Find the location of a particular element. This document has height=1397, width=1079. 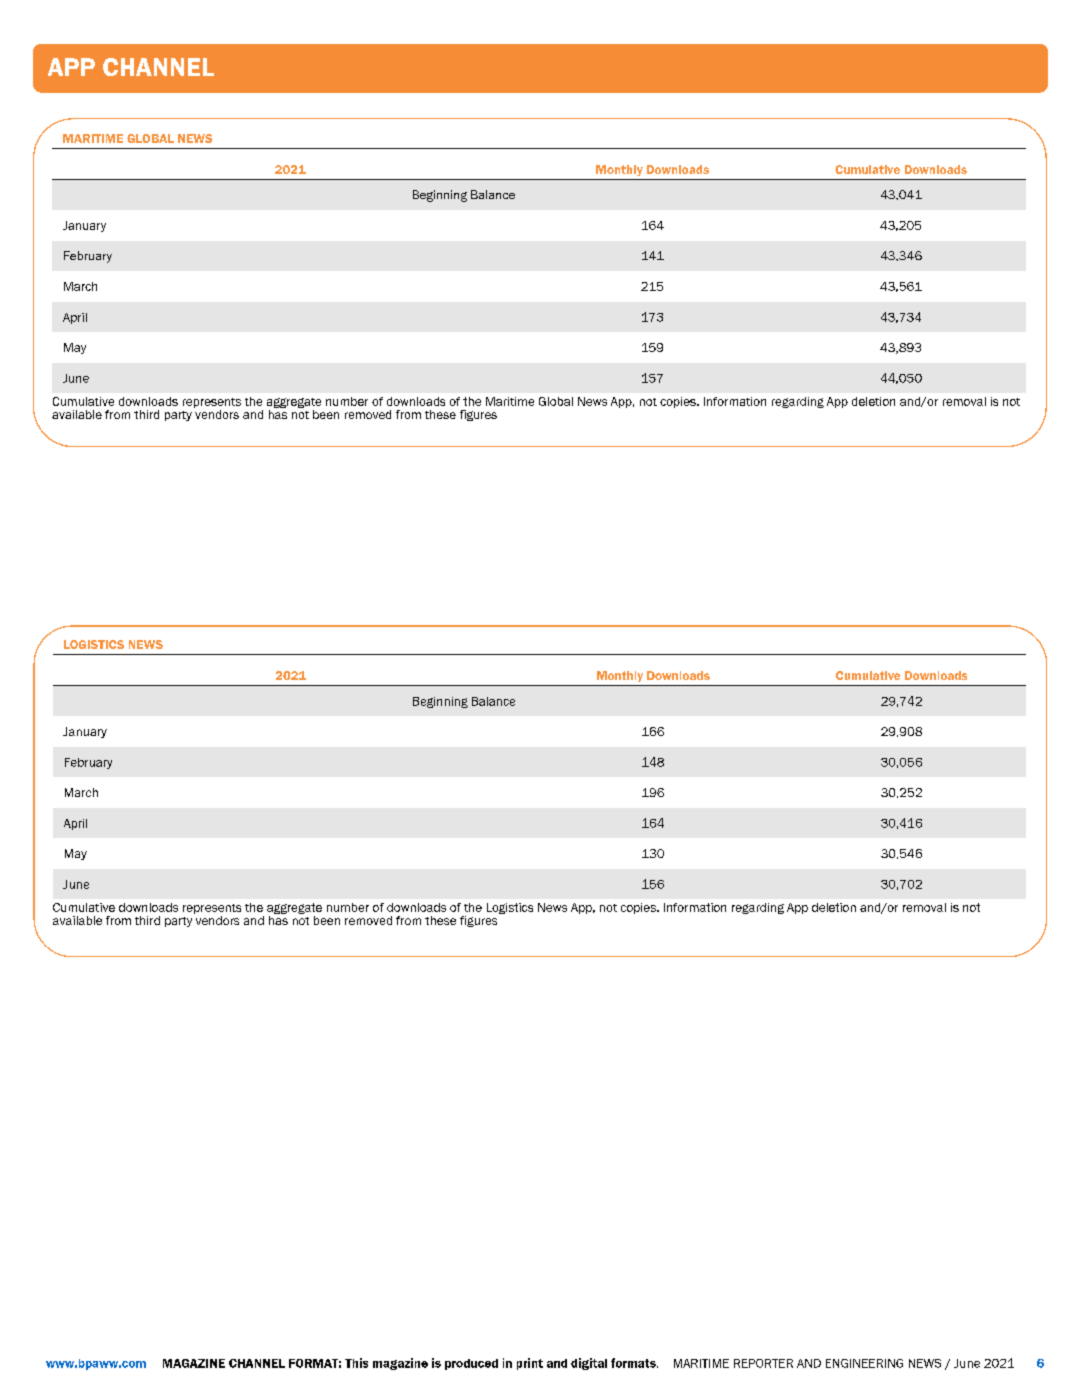

ENGINEERING is located at coordinates (864, 1363).
